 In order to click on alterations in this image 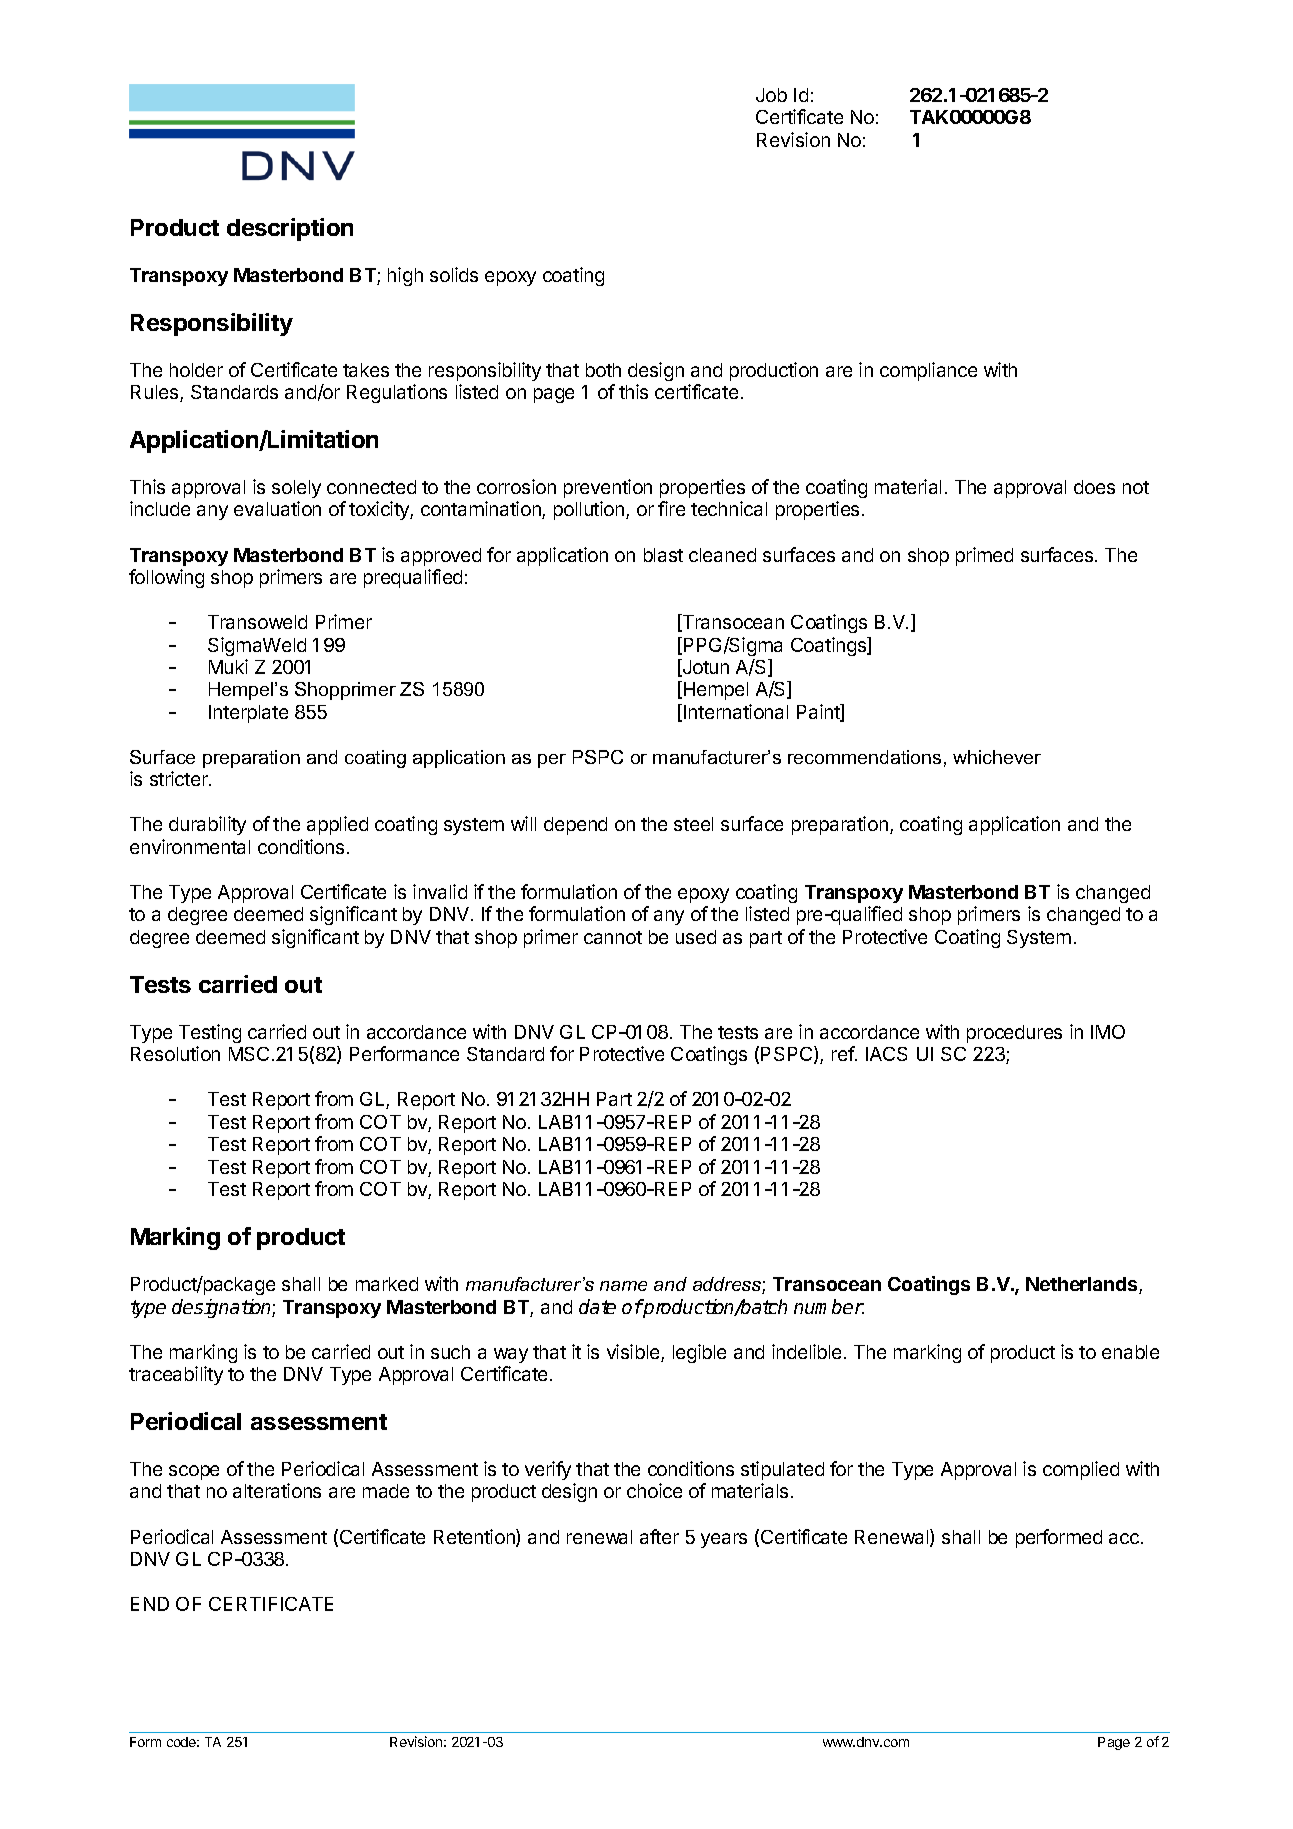, I will do `click(277, 1490)`.
